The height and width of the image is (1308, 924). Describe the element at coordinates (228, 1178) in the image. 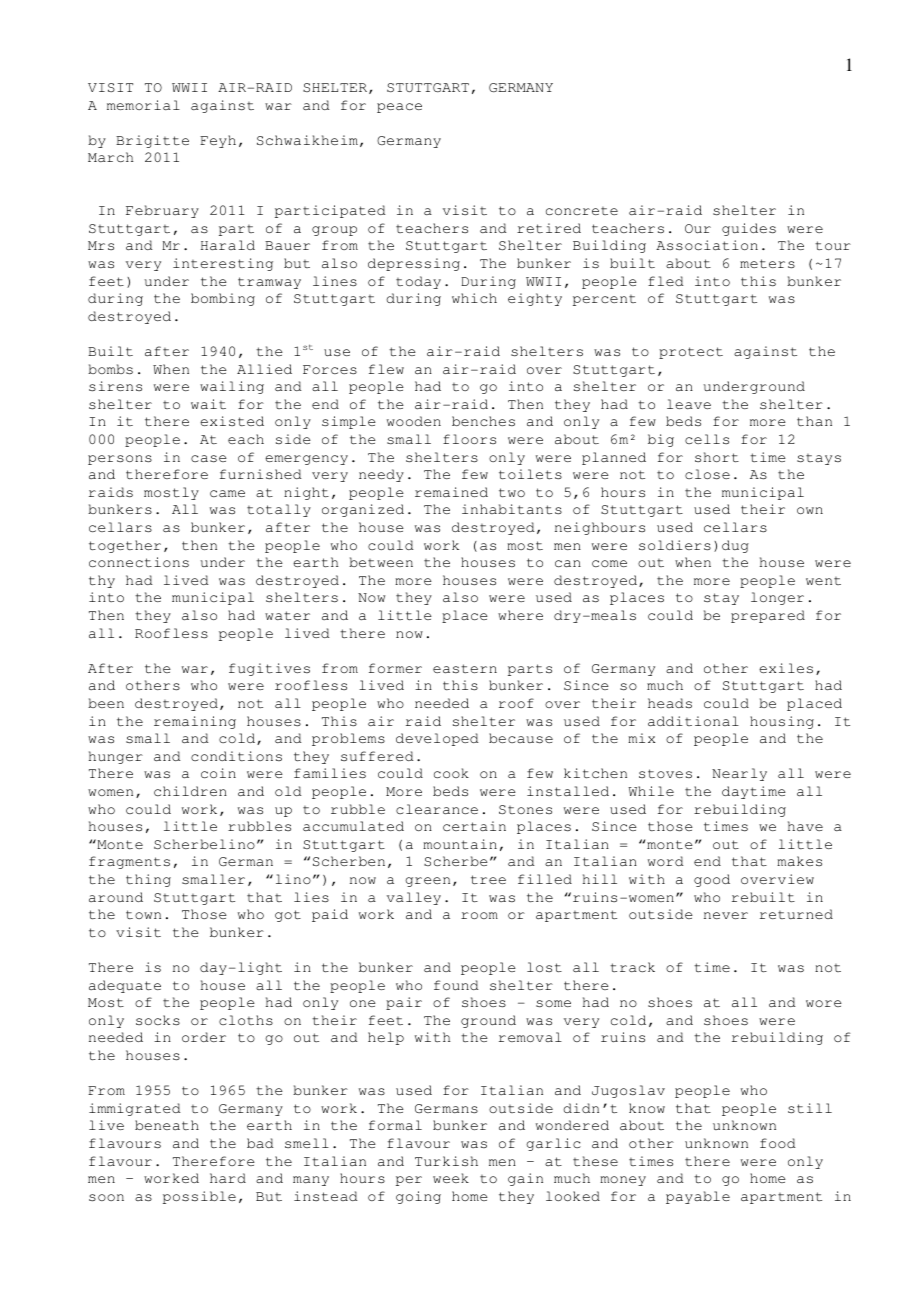

I see `hard` at that location.
